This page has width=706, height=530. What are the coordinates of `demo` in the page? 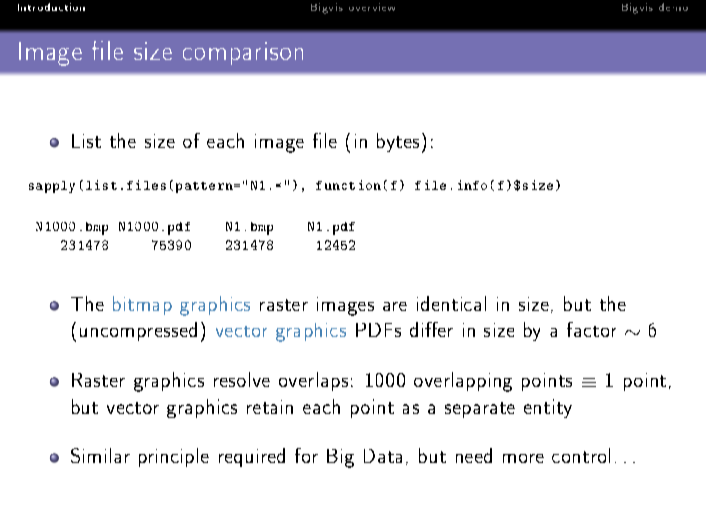 It's located at (673, 7).
